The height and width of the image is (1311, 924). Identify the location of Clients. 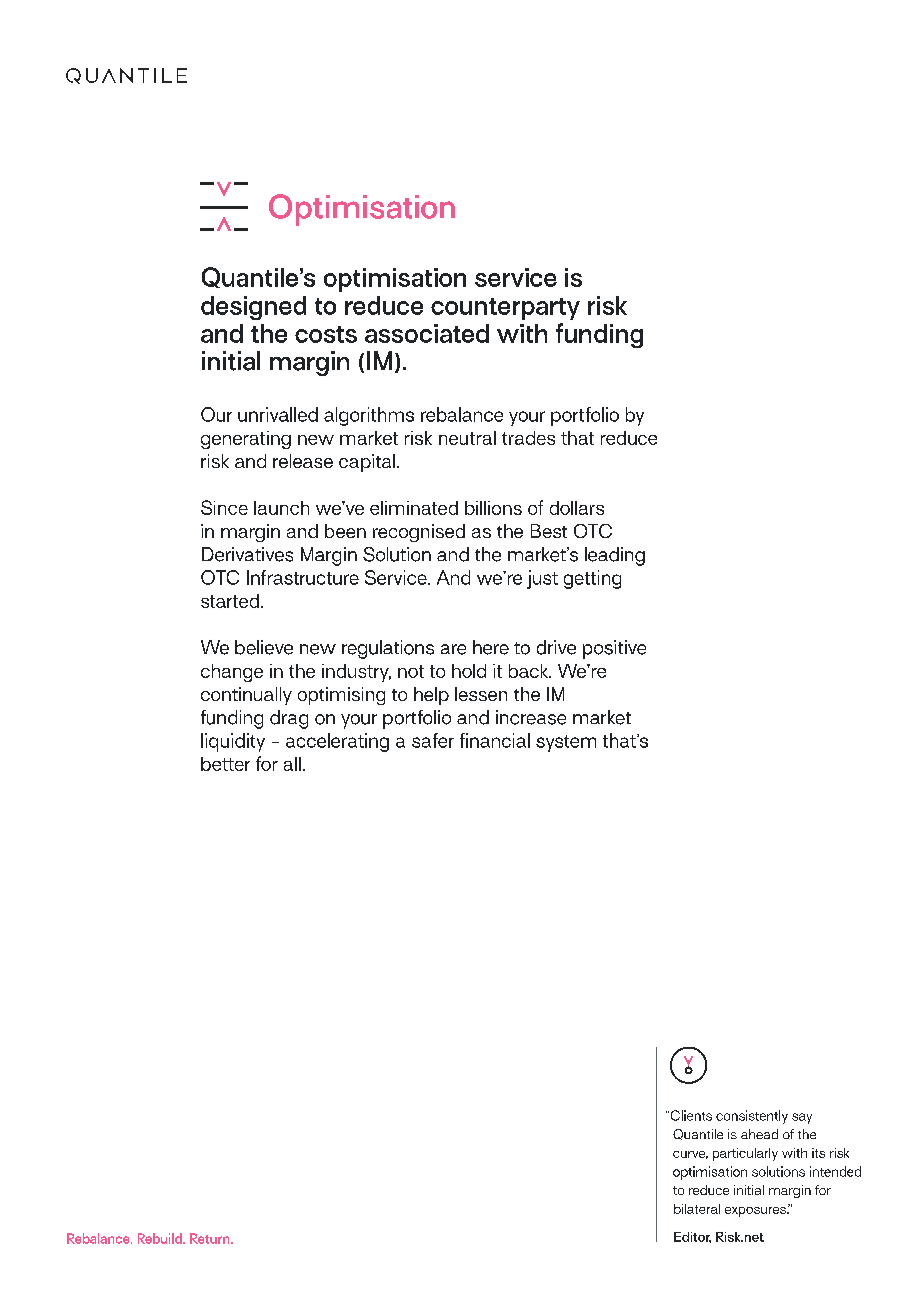
(690, 1115).
